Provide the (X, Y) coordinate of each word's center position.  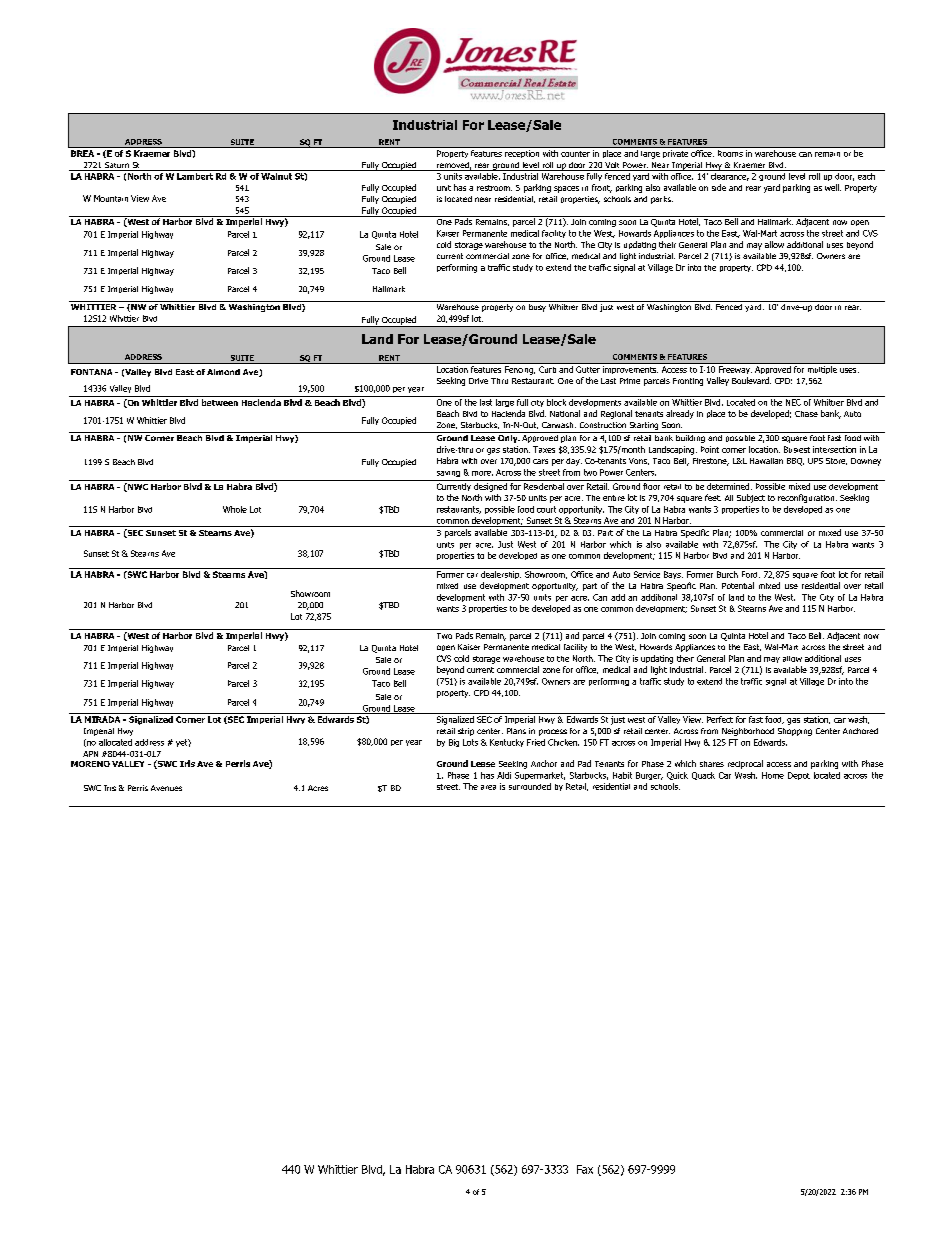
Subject (751, 498)
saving (448, 474)
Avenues (166, 788)
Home (773, 775)
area (488, 787)
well (833, 187)
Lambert (195, 176)
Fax (585, 1169)
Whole (235, 509)
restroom (494, 188)
